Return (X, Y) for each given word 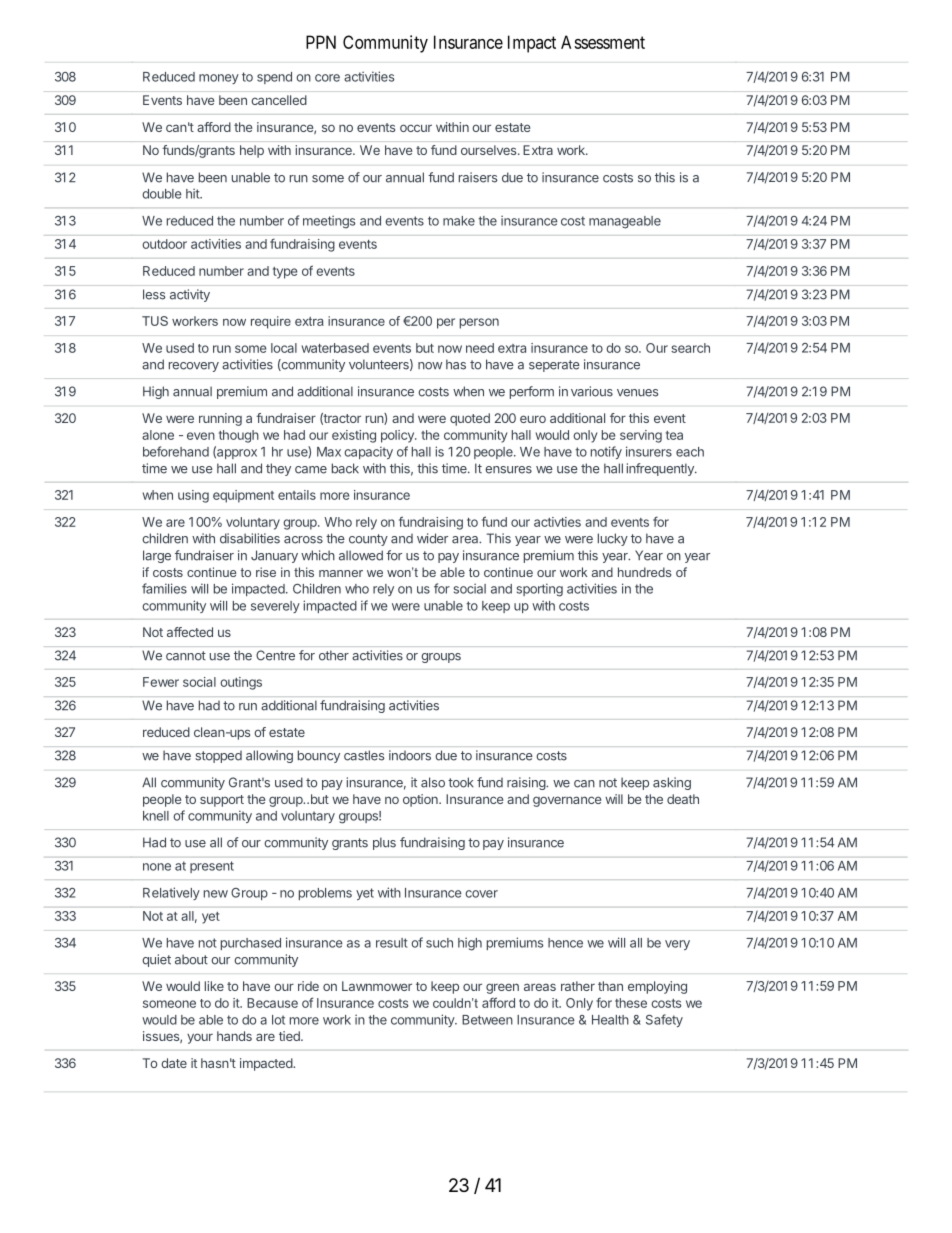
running (220, 419)
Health (610, 1020)
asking (672, 783)
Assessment (603, 42)
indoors (410, 755)
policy (398, 436)
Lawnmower (377, 986)
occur (416, 128)
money (219, 79)
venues (637, 393)
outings (241, 683)
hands (234, 1036)
